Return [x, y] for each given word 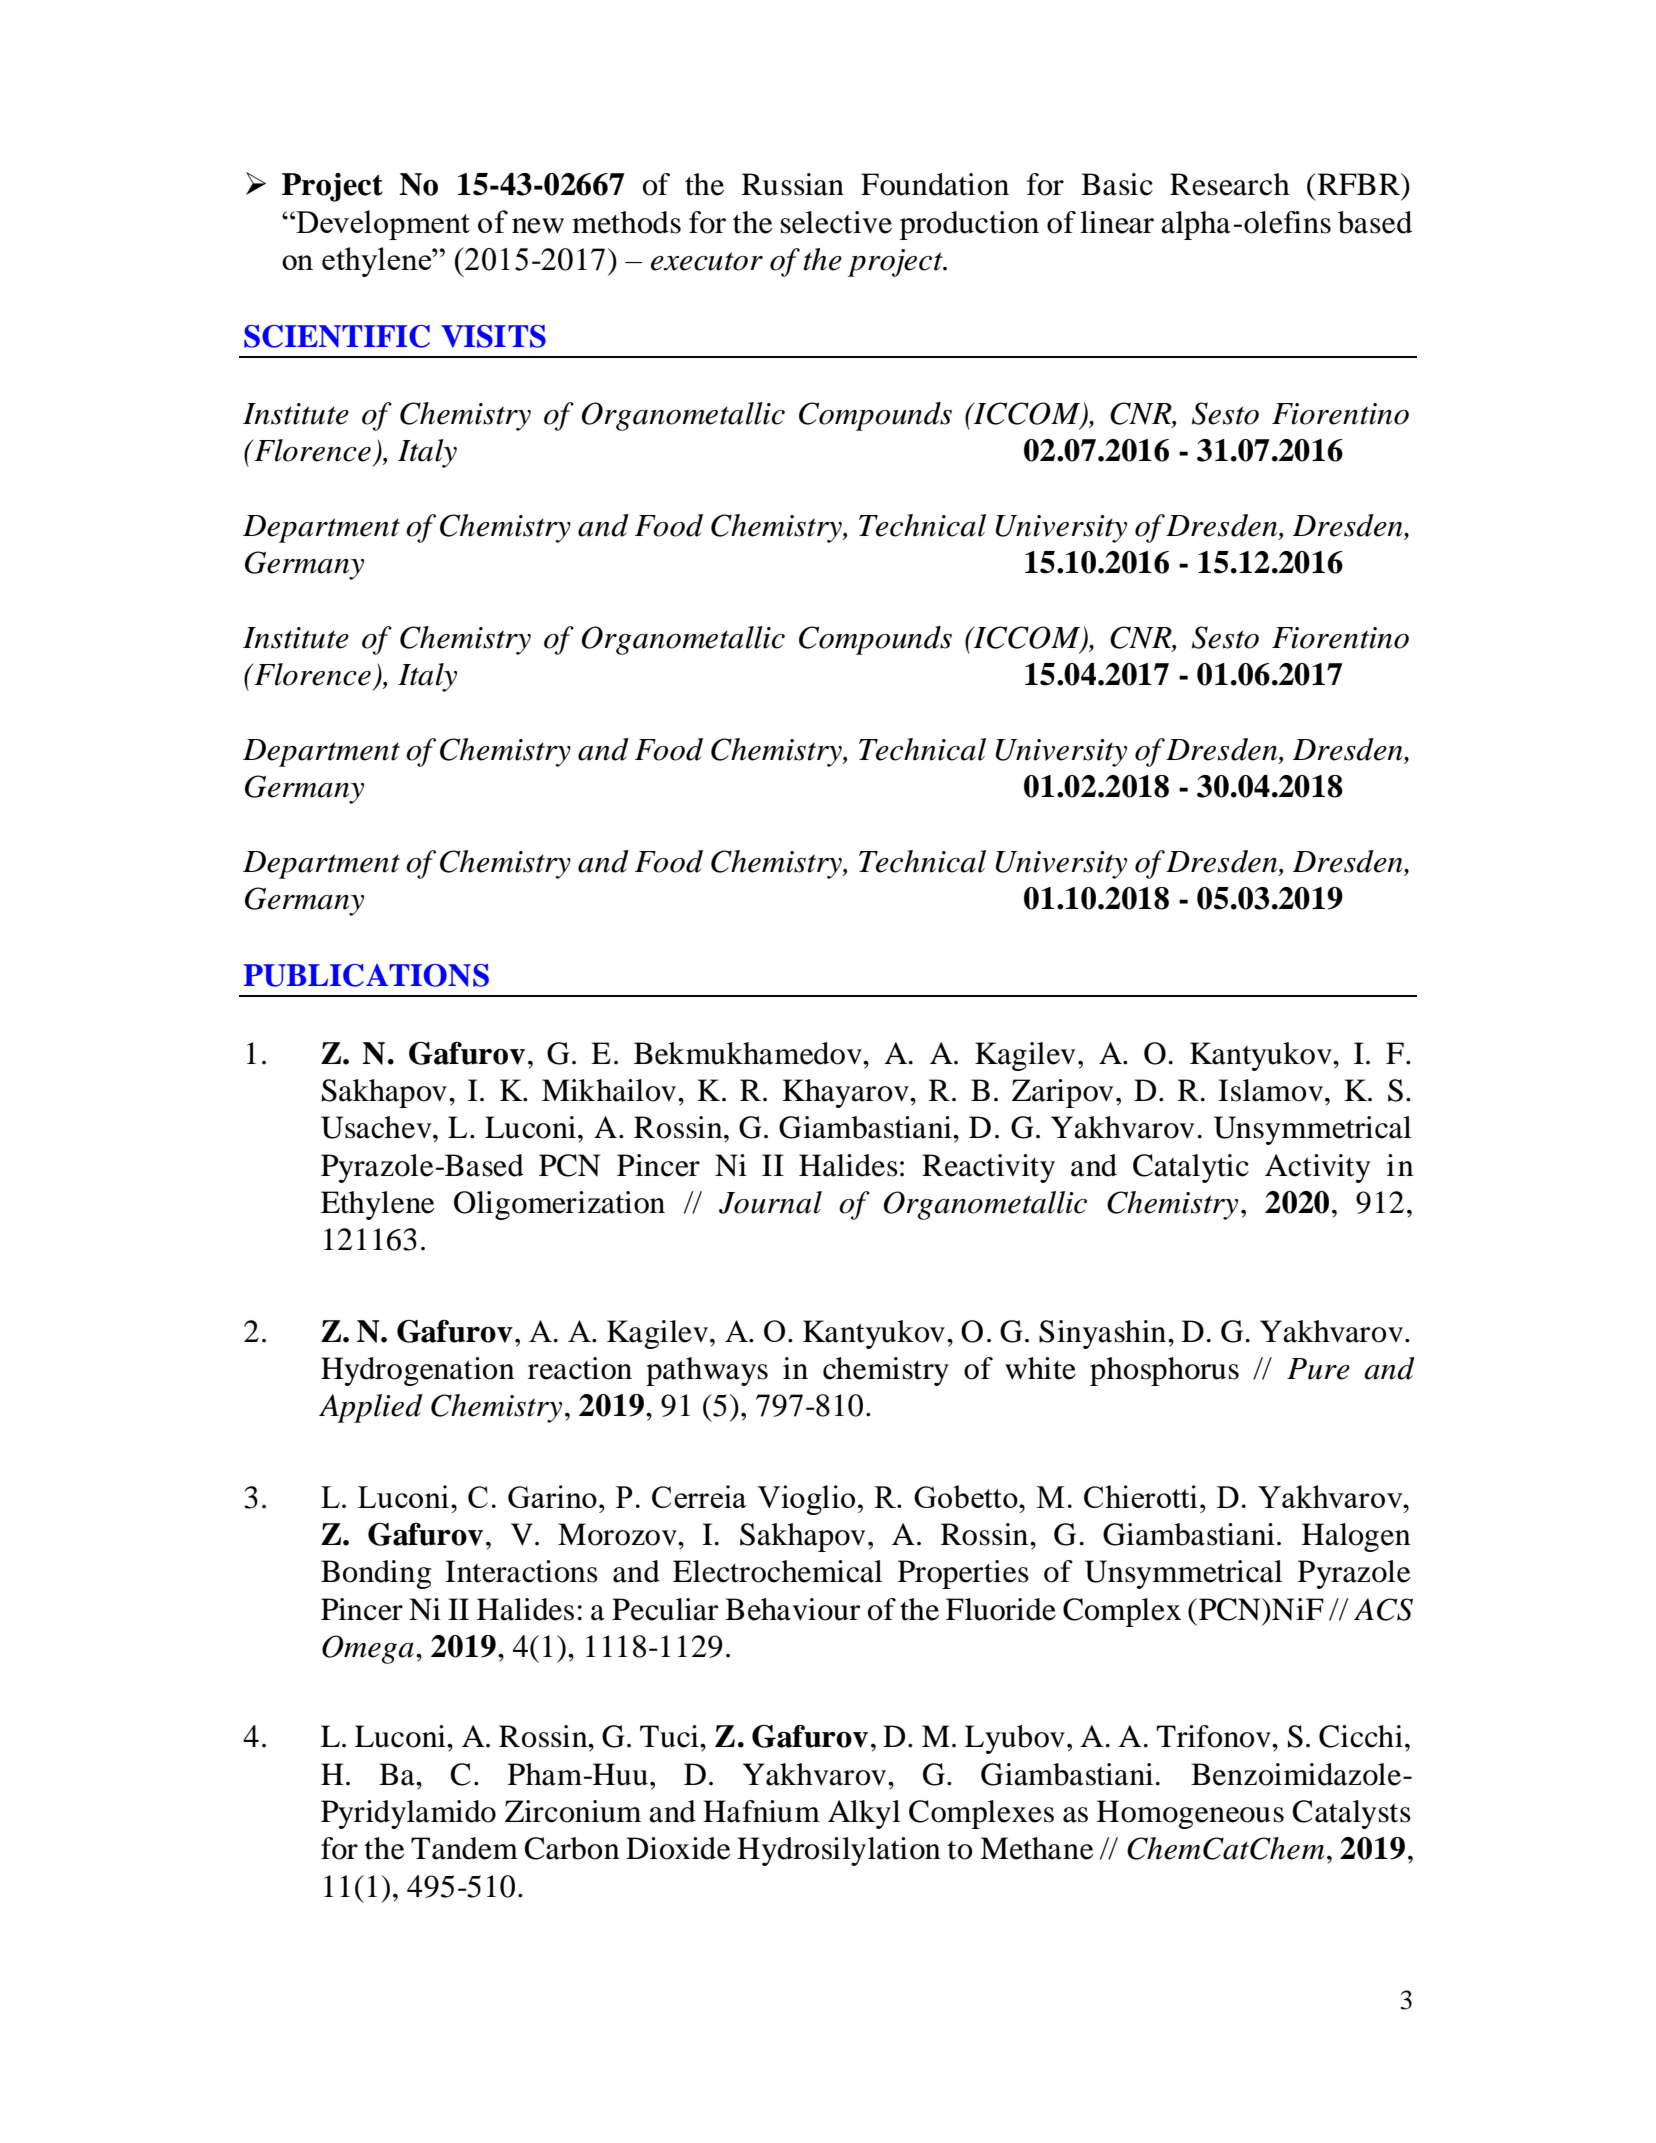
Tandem [464, 1848]
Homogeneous [1190, 1814]
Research [1230, 184]
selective [836, 222]
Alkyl [864, 1814]
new [538, 226]
